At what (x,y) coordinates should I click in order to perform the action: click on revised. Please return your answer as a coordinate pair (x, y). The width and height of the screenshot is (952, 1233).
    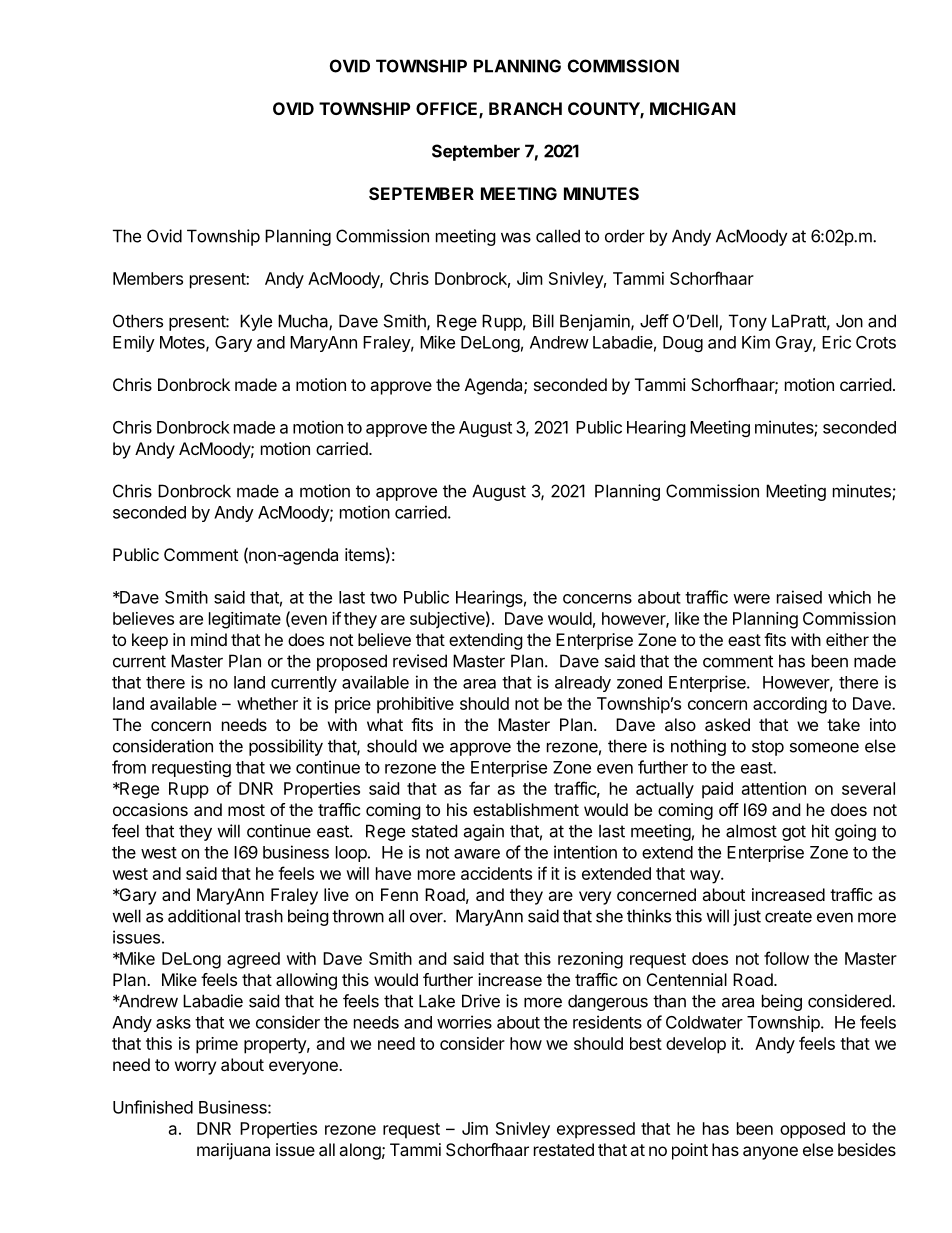
    Looking at the image, I should click on (420, 661).
